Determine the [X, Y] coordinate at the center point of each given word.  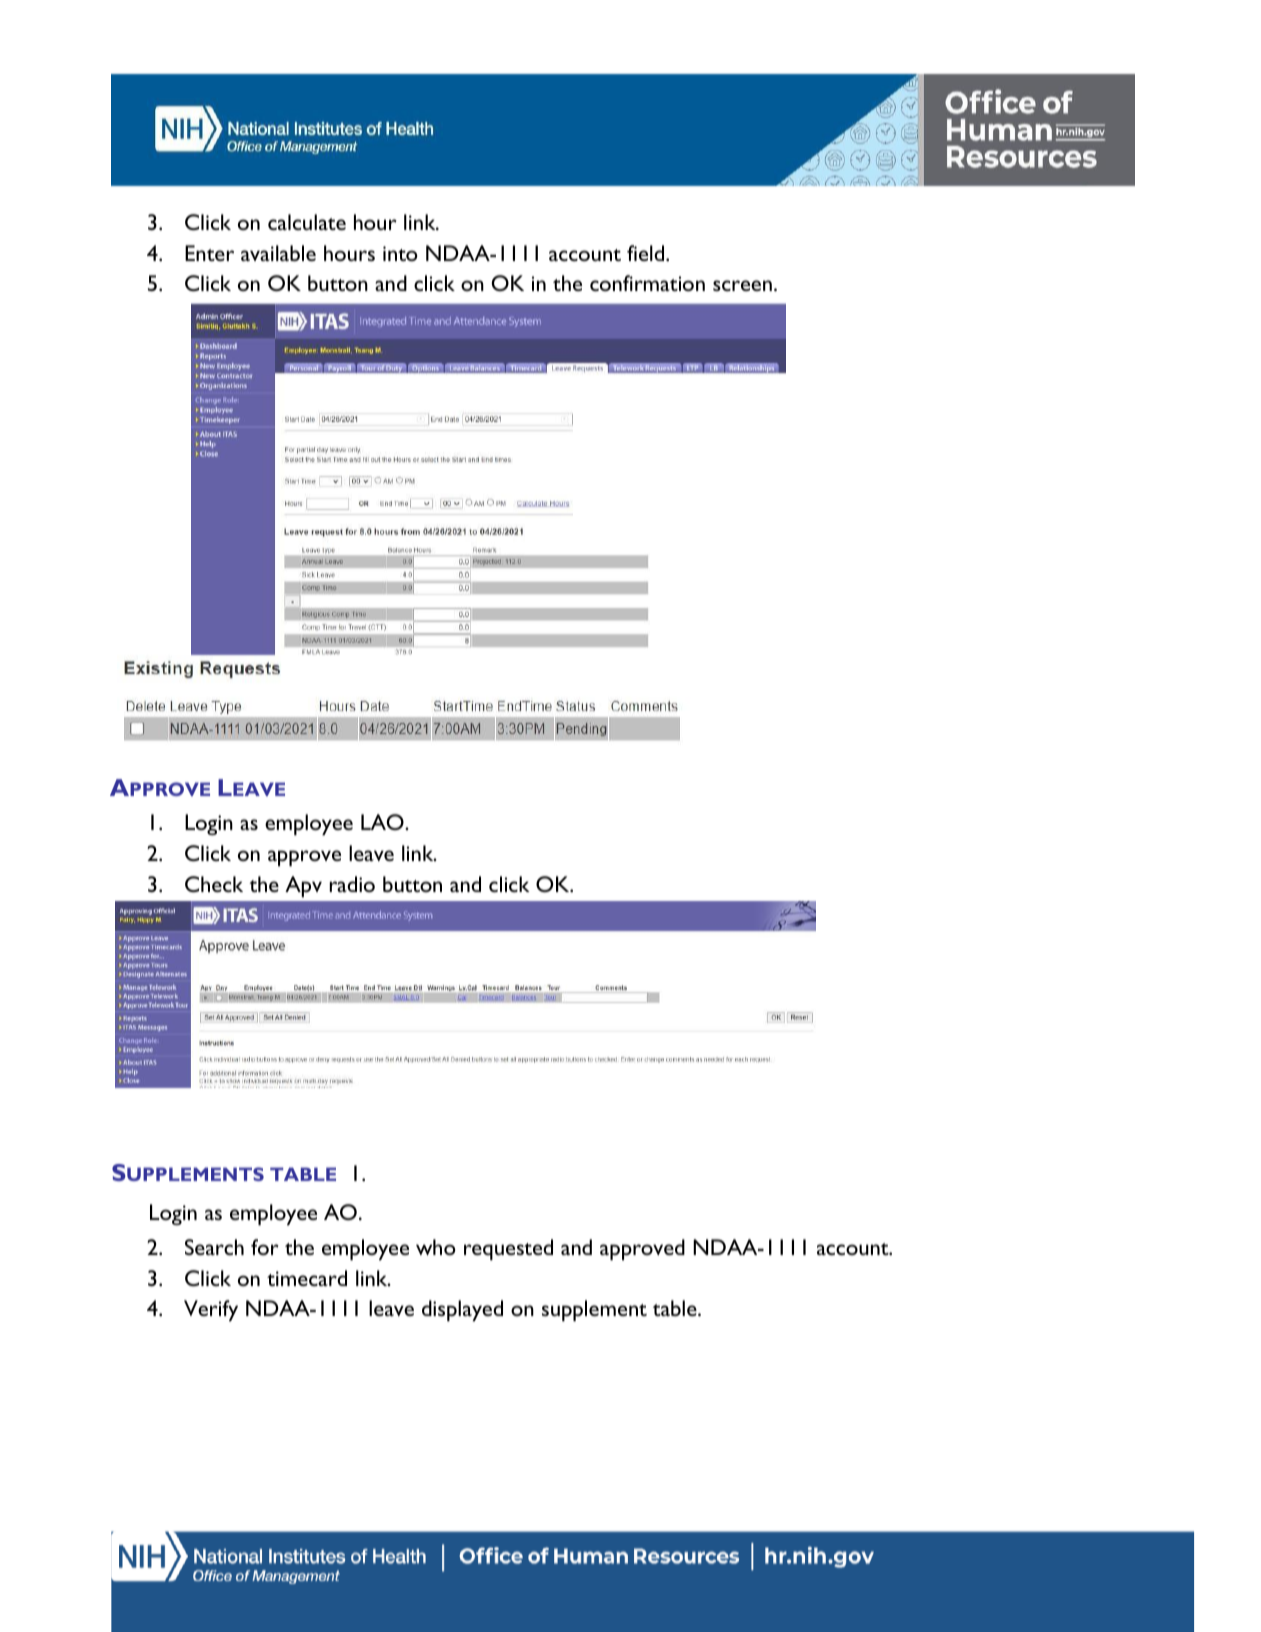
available [278, 253]
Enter [209, 253]
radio [352, 884]
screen [742, 285]
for [265, 1247]
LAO [383, 822]
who [436, 1247]
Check [214, 884]
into [400, 253]
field [647, 253]
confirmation [647, 283]
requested [508, 1250]
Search [214, 1247]
